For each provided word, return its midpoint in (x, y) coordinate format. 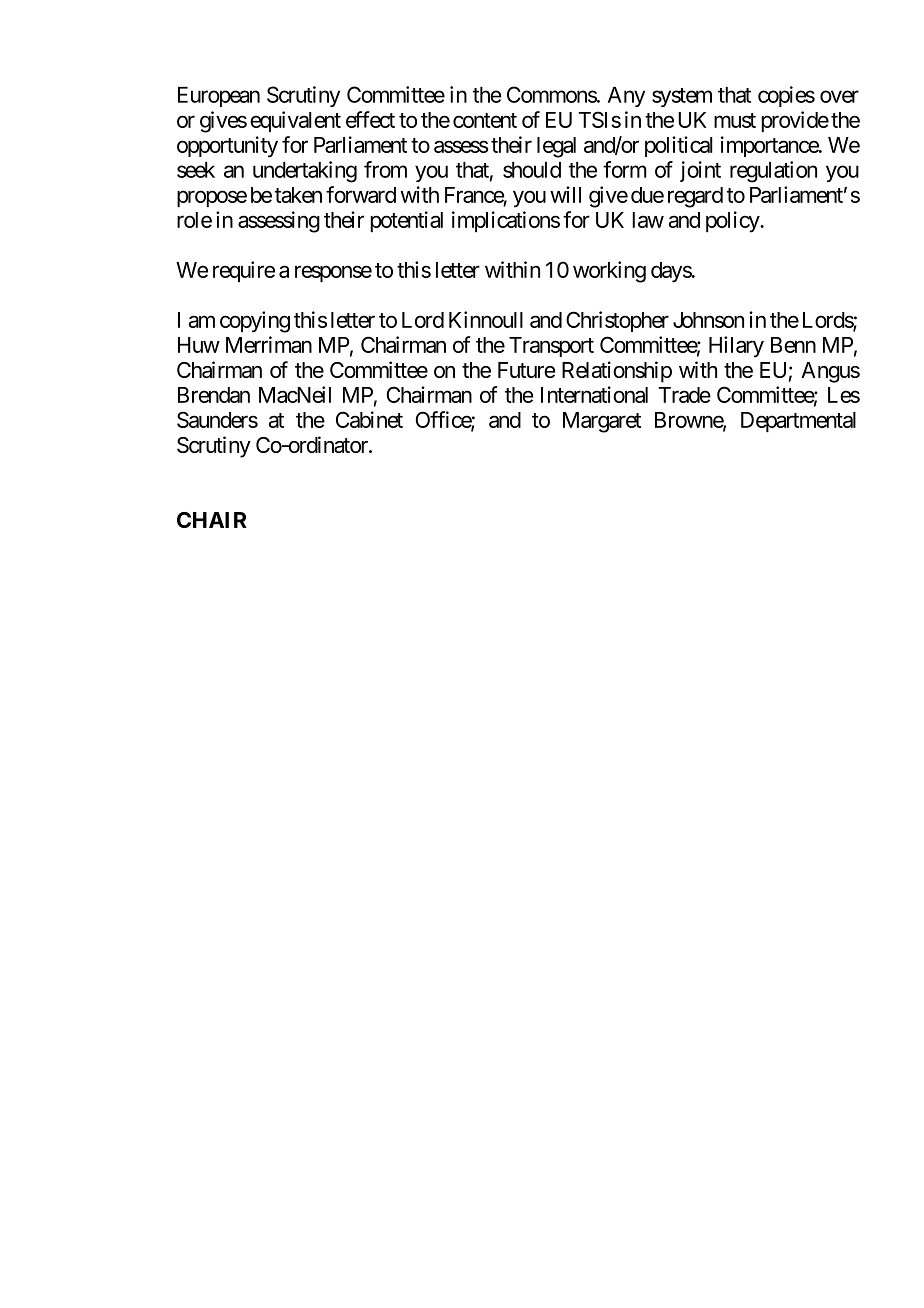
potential (406, 221)
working (609, 272)
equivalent (295, 121)
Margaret (602, 422)
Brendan (214, 395)
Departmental (798, 422)
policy (733, 222)
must (735, 120)
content (485, 120)
